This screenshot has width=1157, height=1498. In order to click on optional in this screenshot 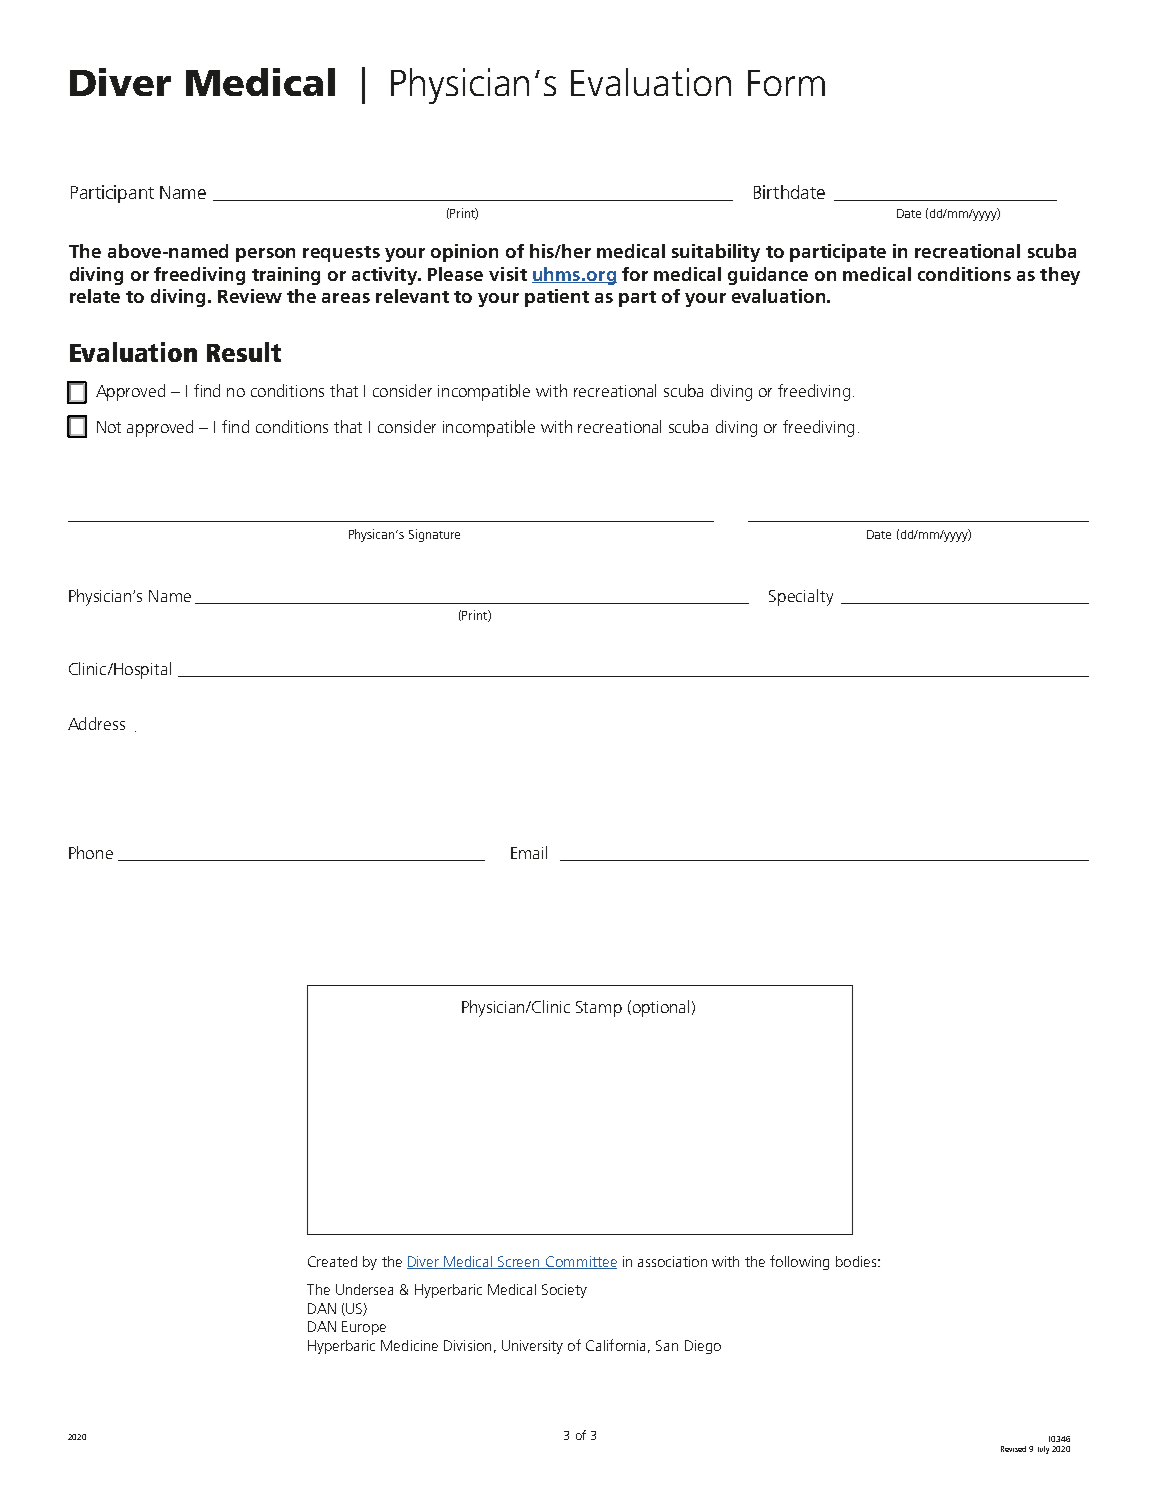, I will do `click(659, 1008)`.
